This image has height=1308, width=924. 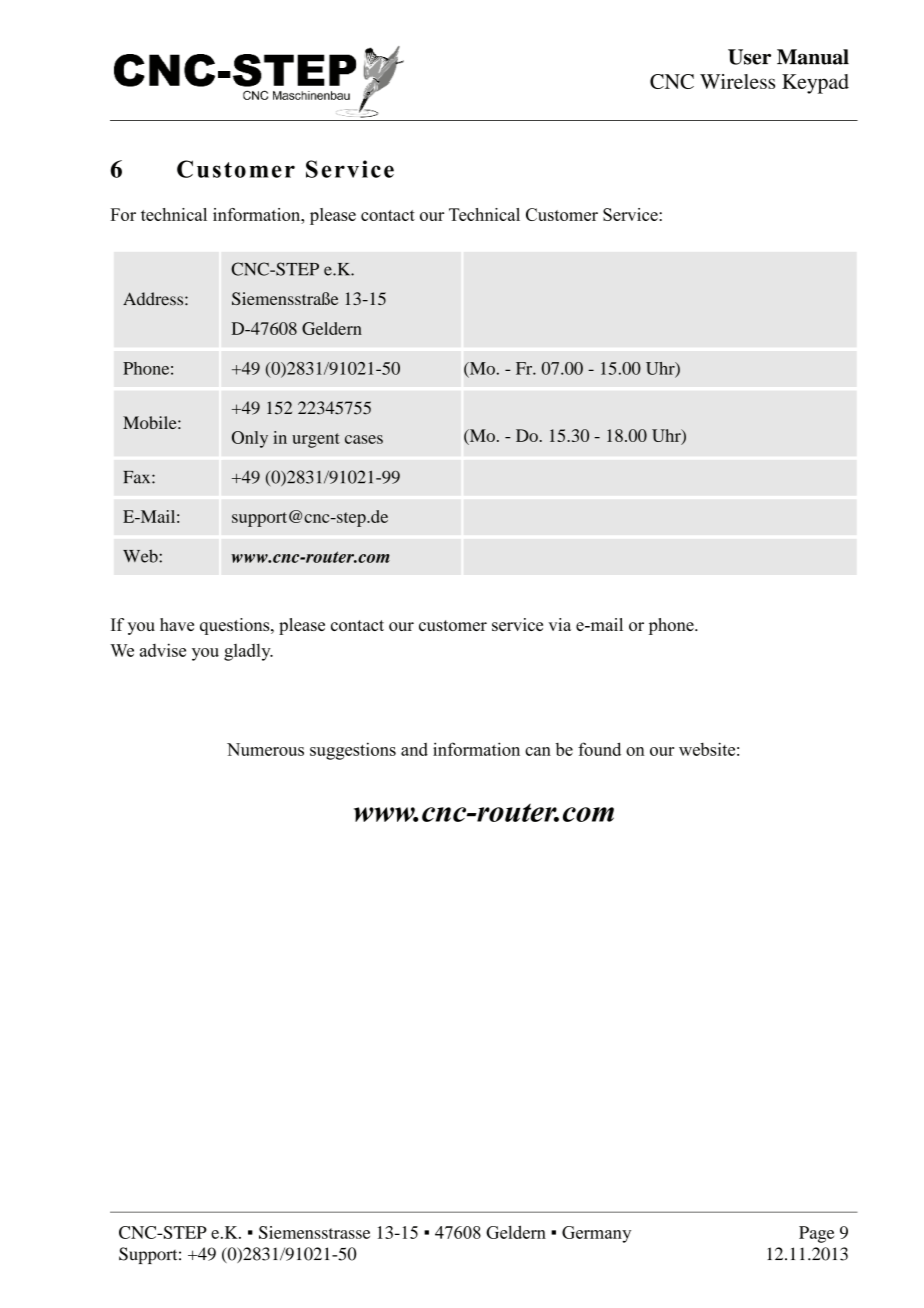 I want to click on Wireless, so click(x=737, y=81).
